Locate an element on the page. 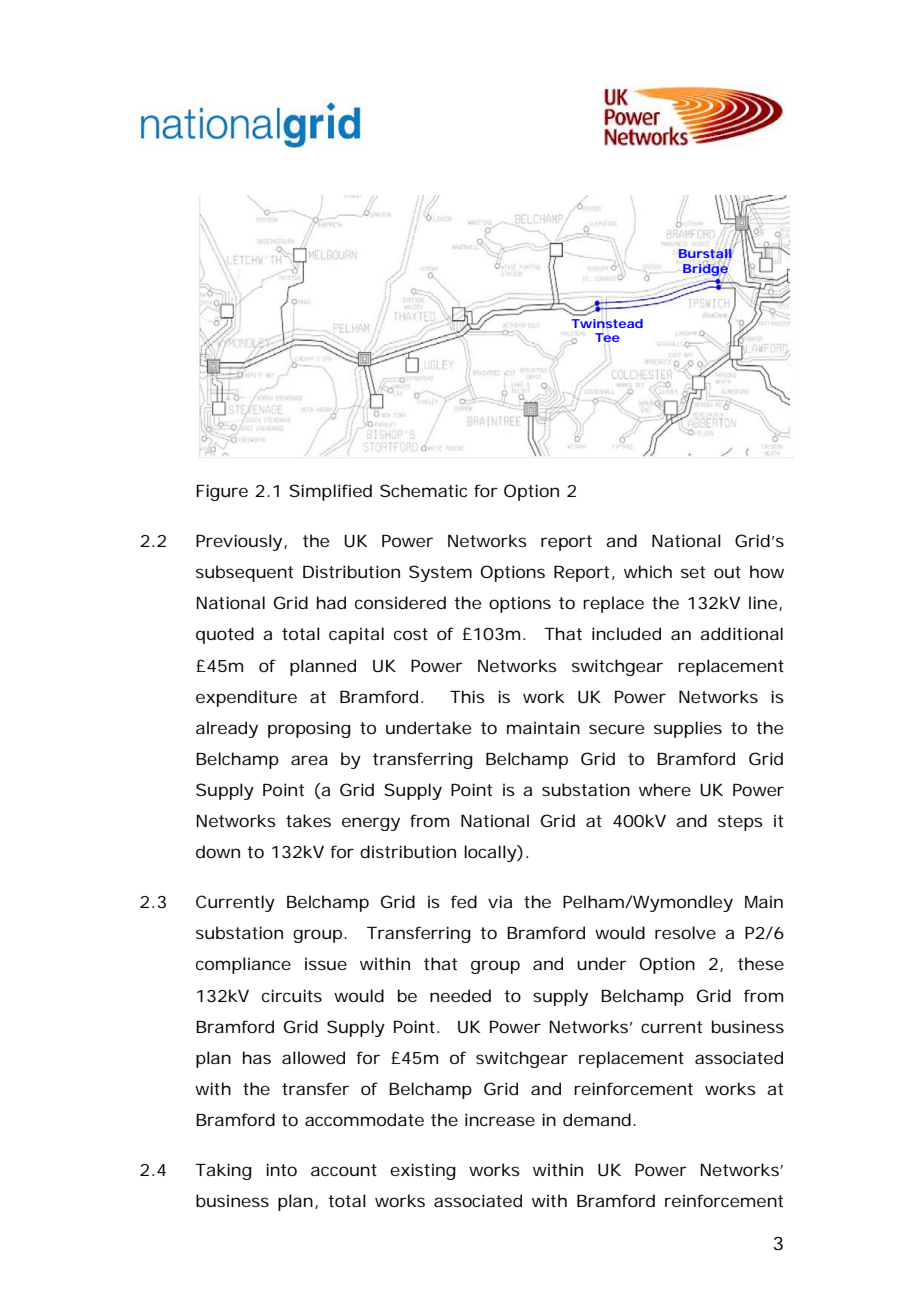 The width and height of the page is (924, 1308). takes is located at coordinates (308, 820).
